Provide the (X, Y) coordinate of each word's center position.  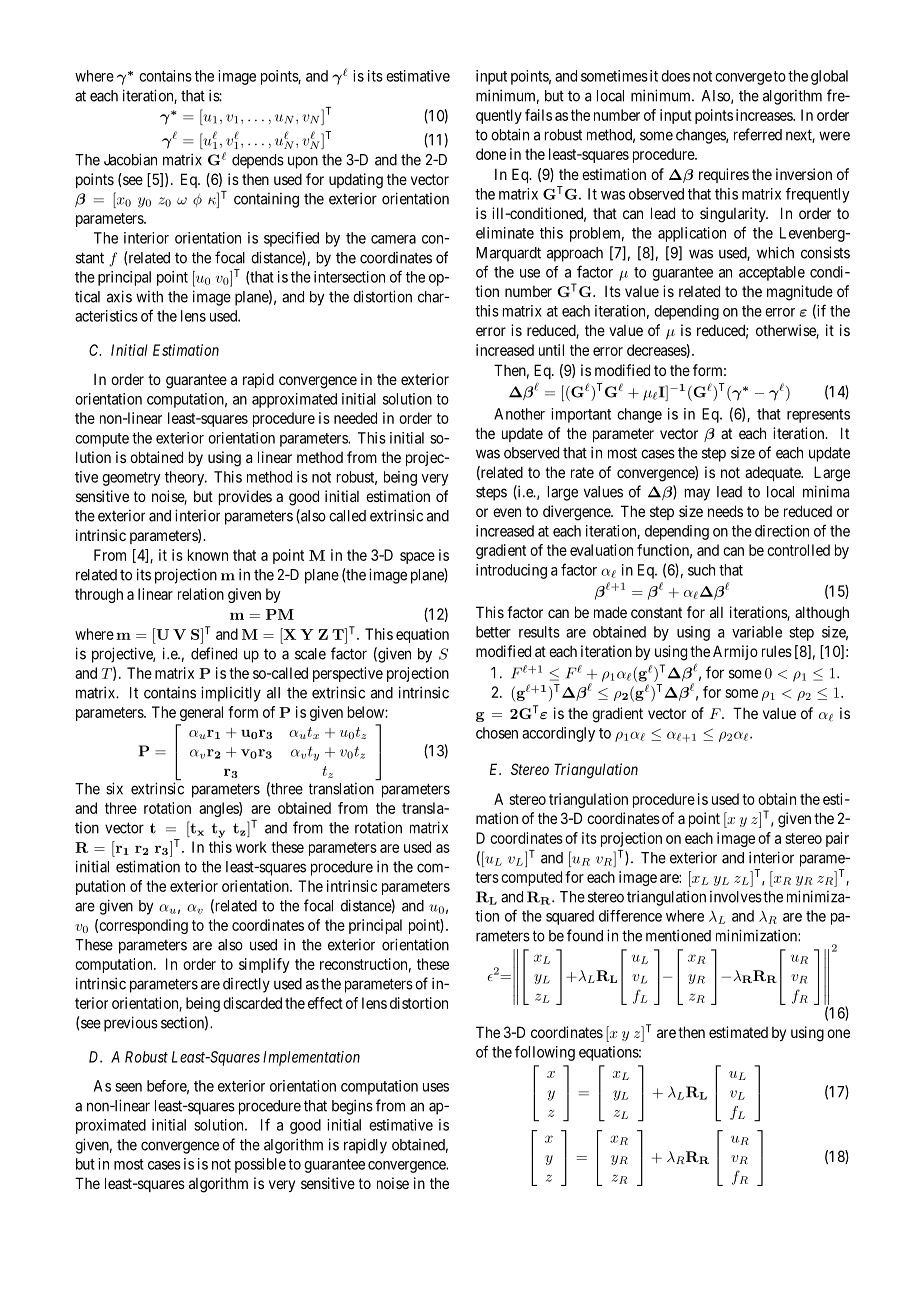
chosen (497, 733)
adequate (774, 473)
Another (519, 414)
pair (837, 839)
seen (128, 1087)
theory (186, 478)
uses (436, 1087)
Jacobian (130, 159)
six (114, 788)
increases (765, 115)
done (491, 154)
